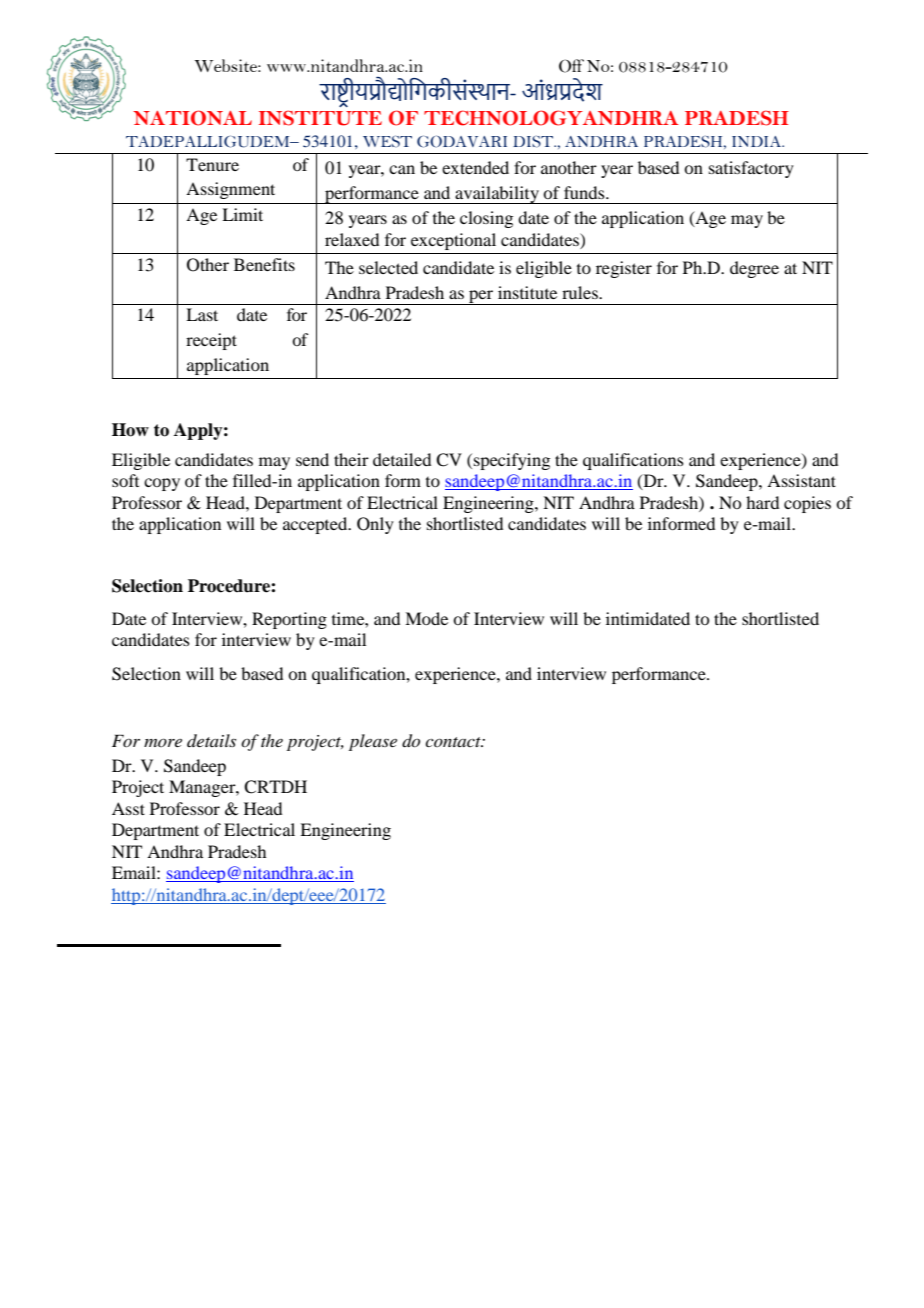  Describe the element at coordinates (192, 118) in the document. I see `NATIONAL` at that location.
